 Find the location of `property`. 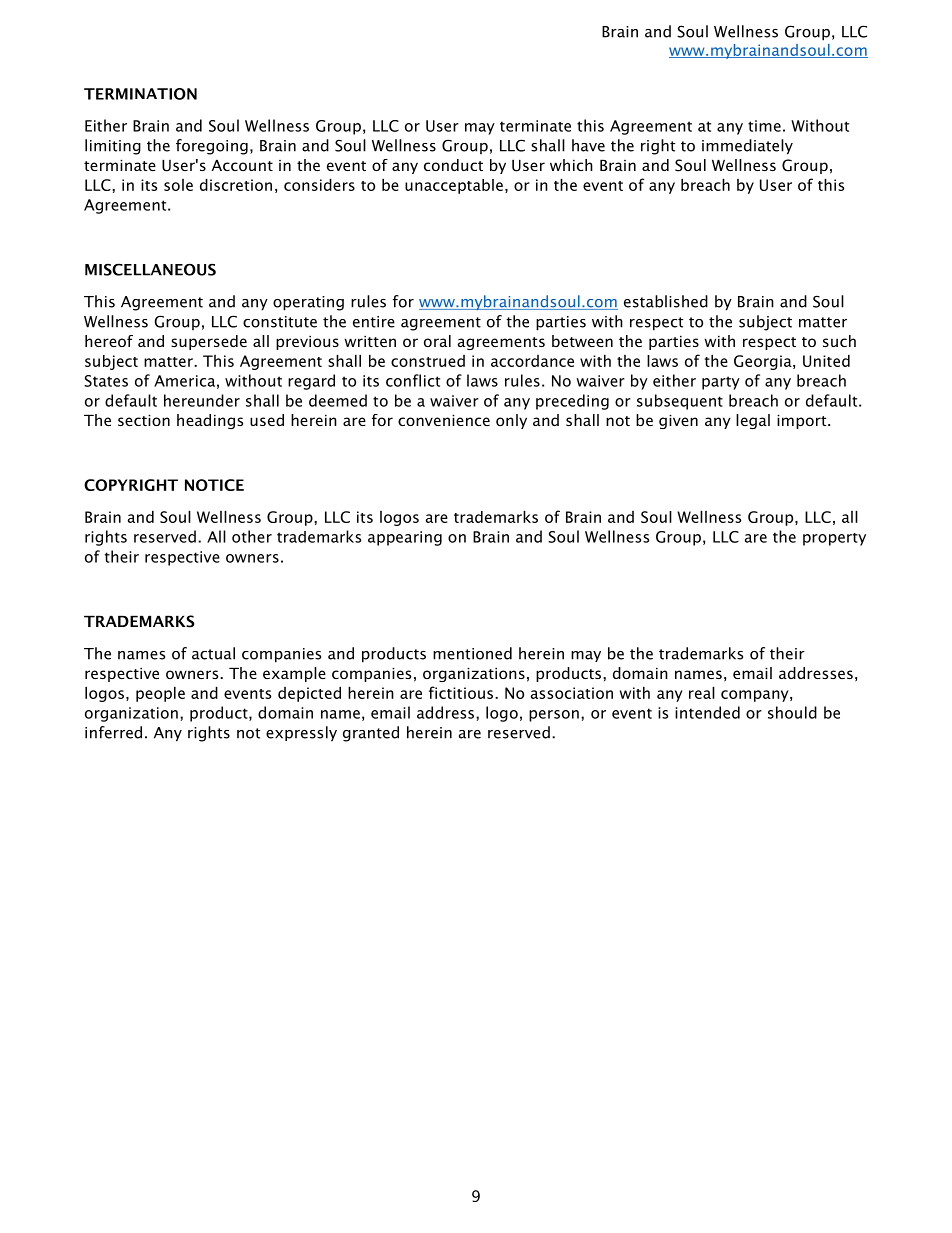

property is located at coordinates (834, 539).
